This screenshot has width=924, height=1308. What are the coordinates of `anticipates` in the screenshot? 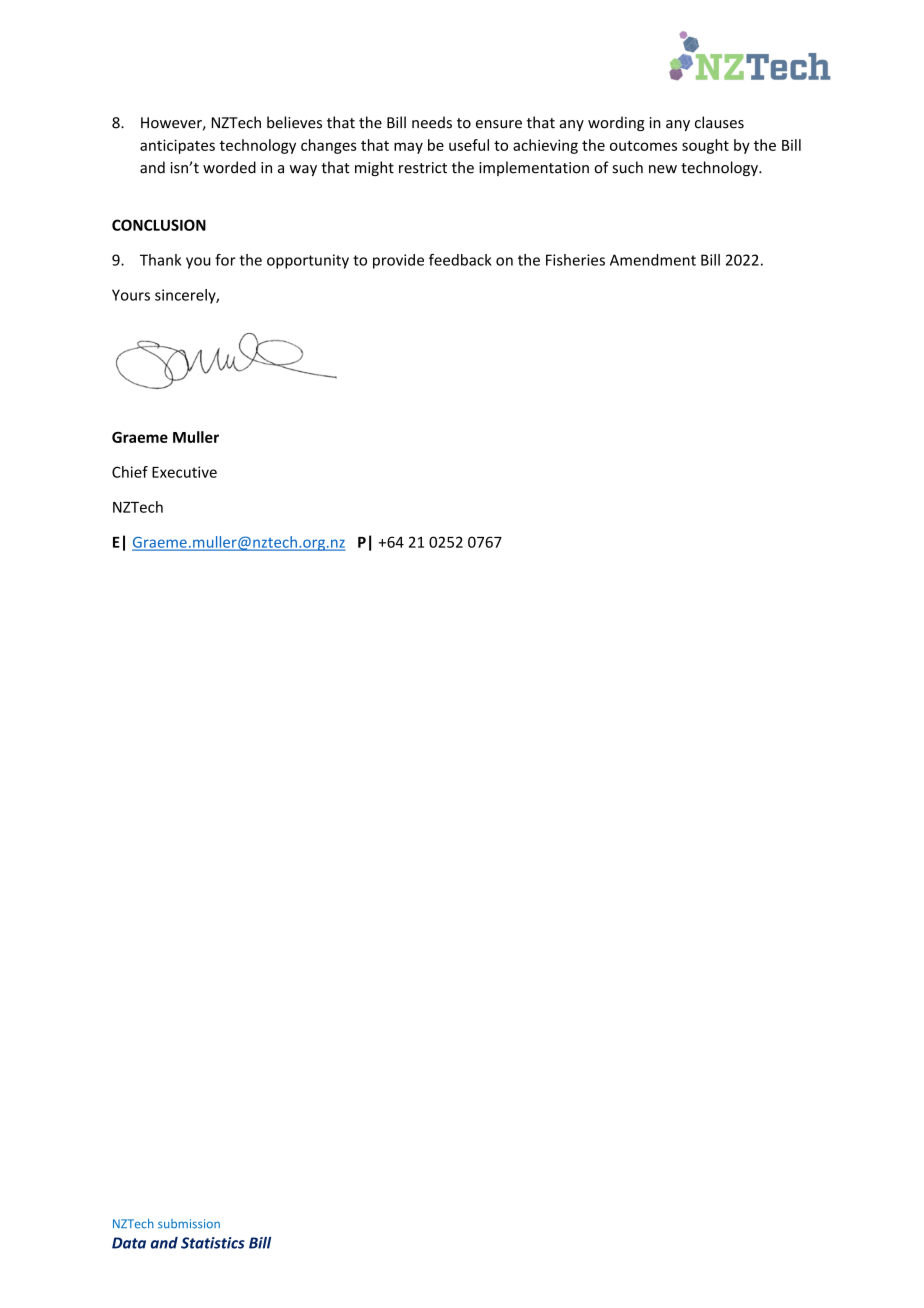 It's located at (177, 146).
